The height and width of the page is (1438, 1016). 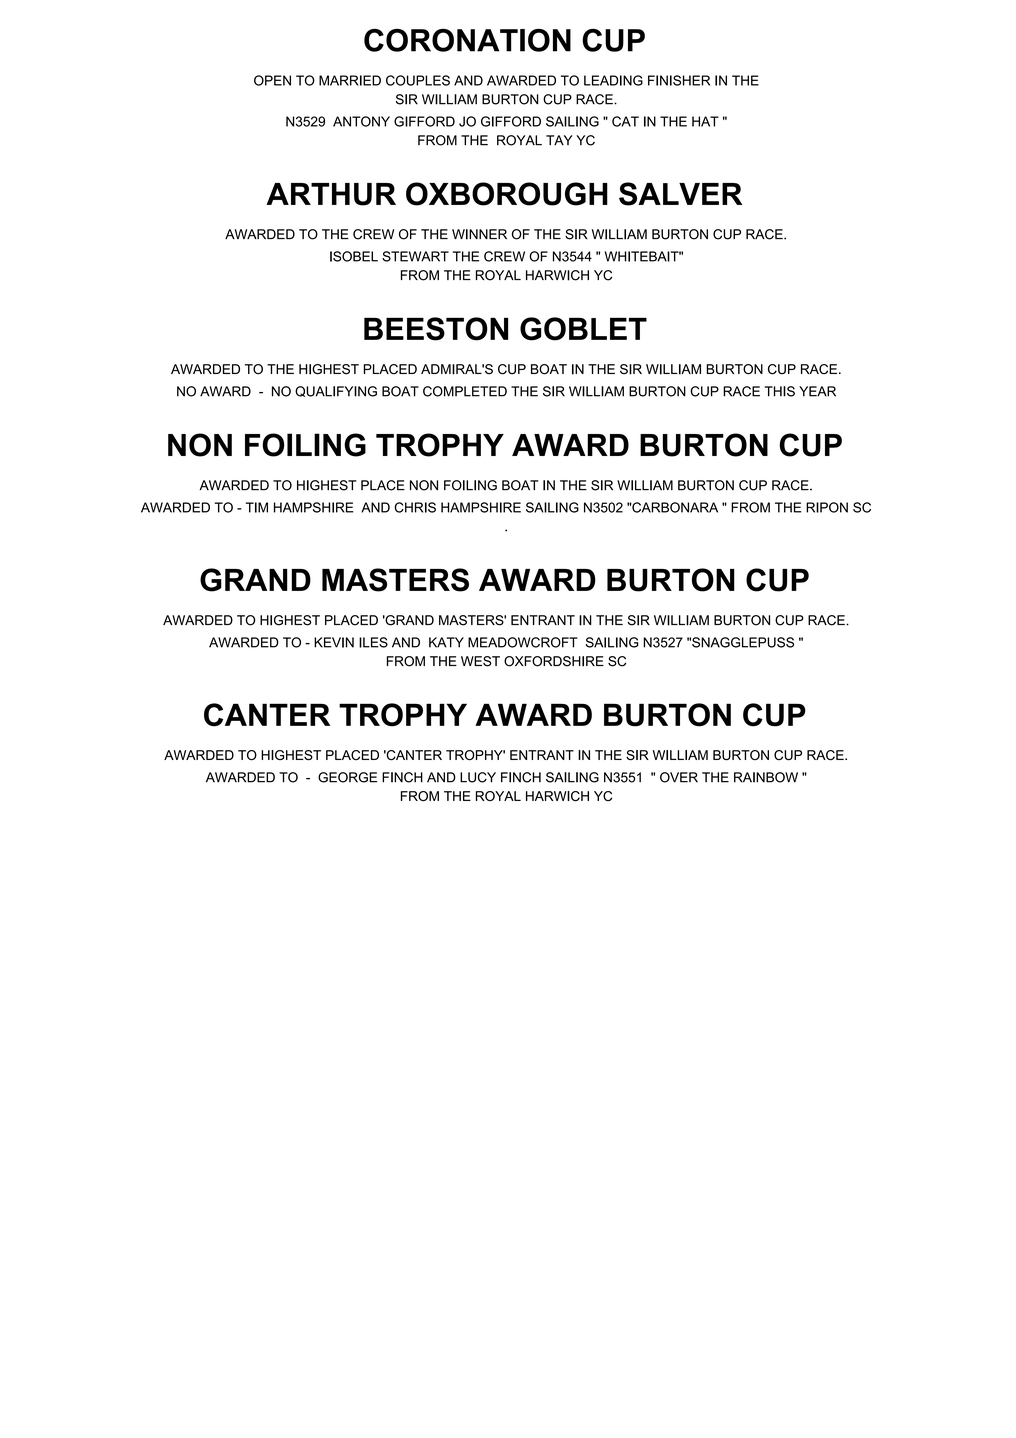 What do you see at coordinates (347, 777) in the page?
I see `GEORGE` at bounding box center [347, 777].
